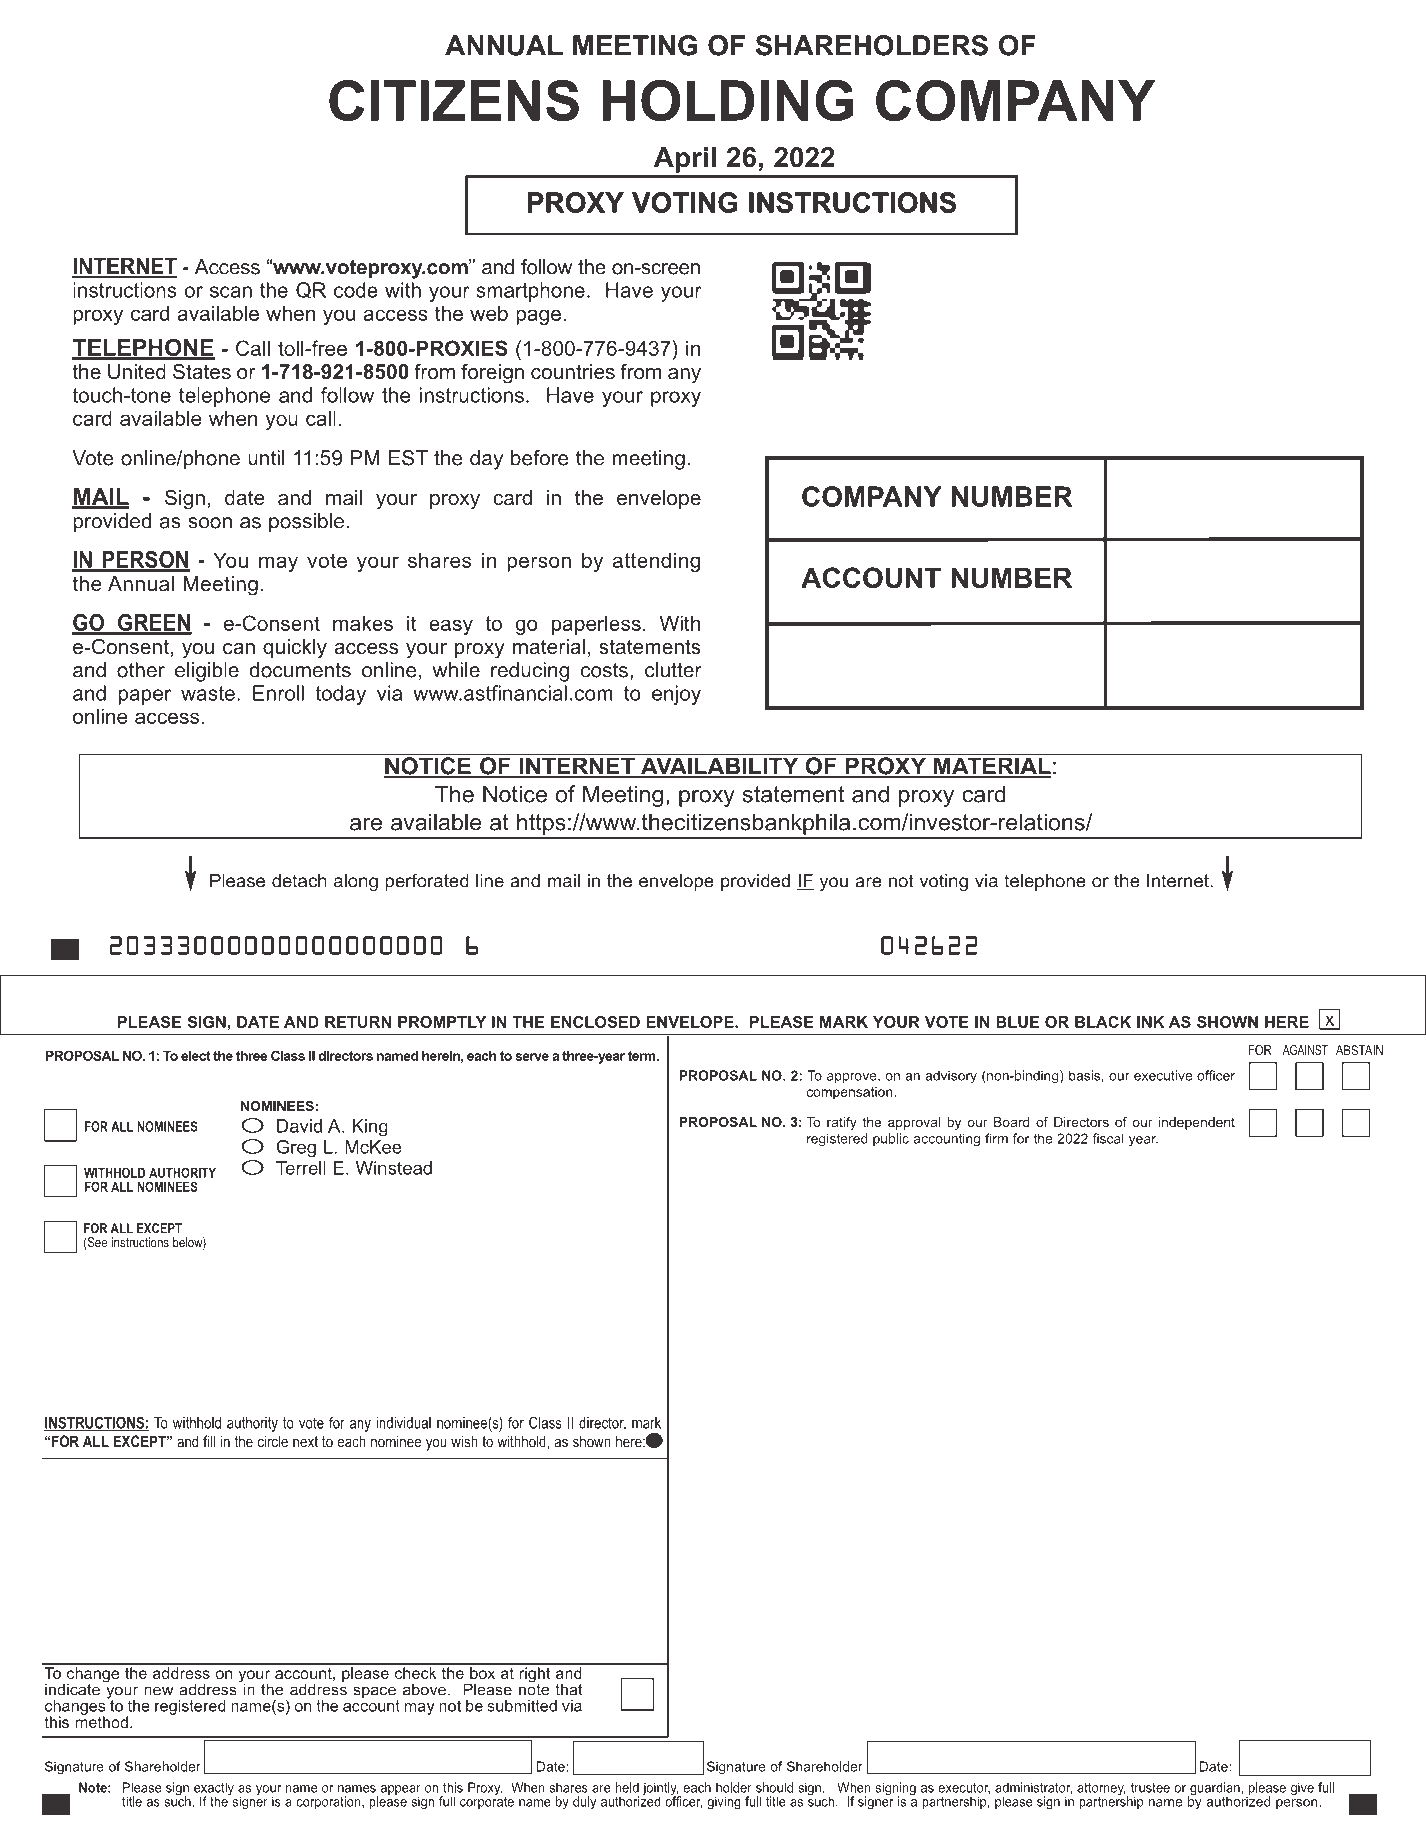  Describe the element at coordinates (214, 1790) in the image. I see `exactly` at that location.
